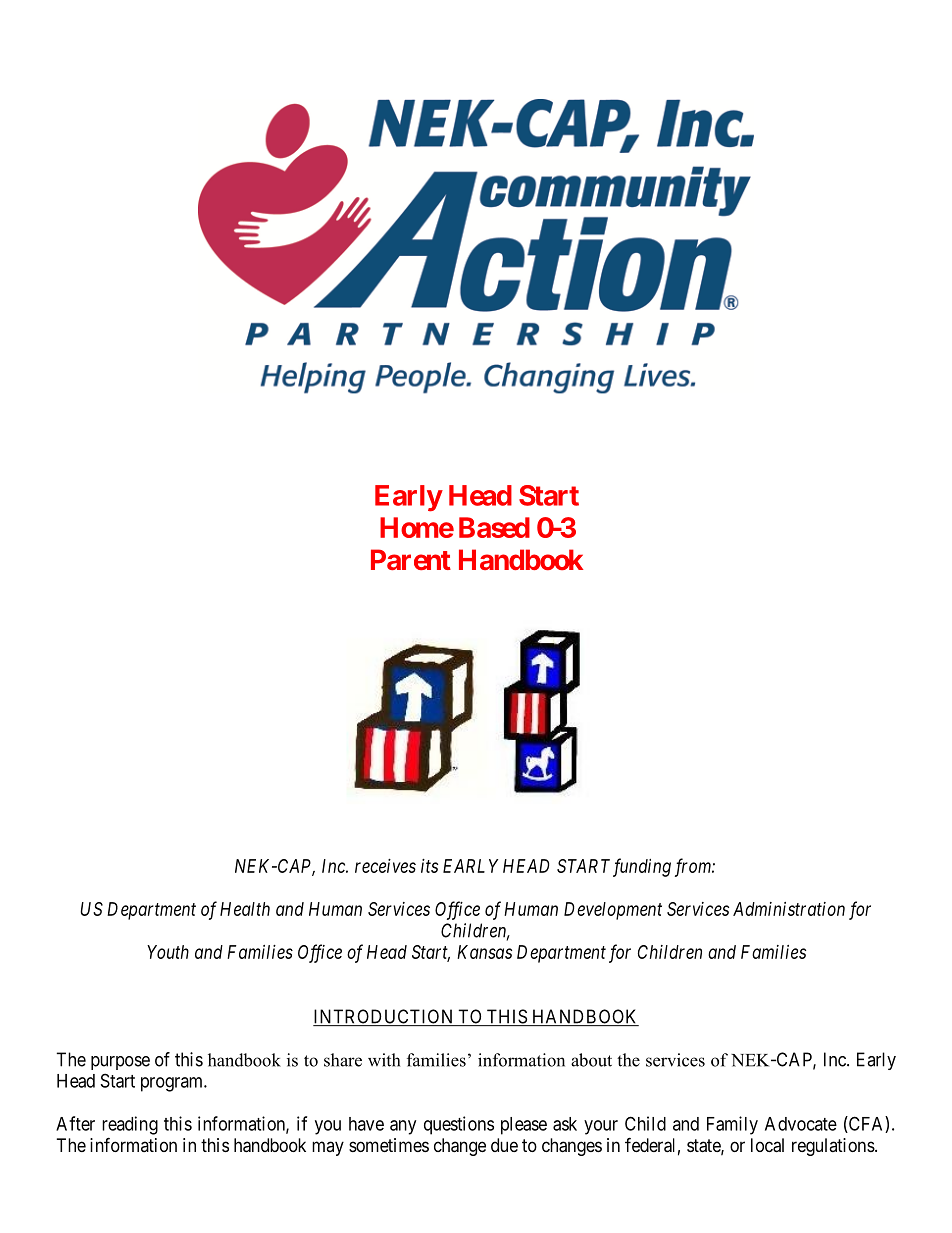  Describe the element at coordinates (694, 867) in the screenshot. I see `from` at that location.
